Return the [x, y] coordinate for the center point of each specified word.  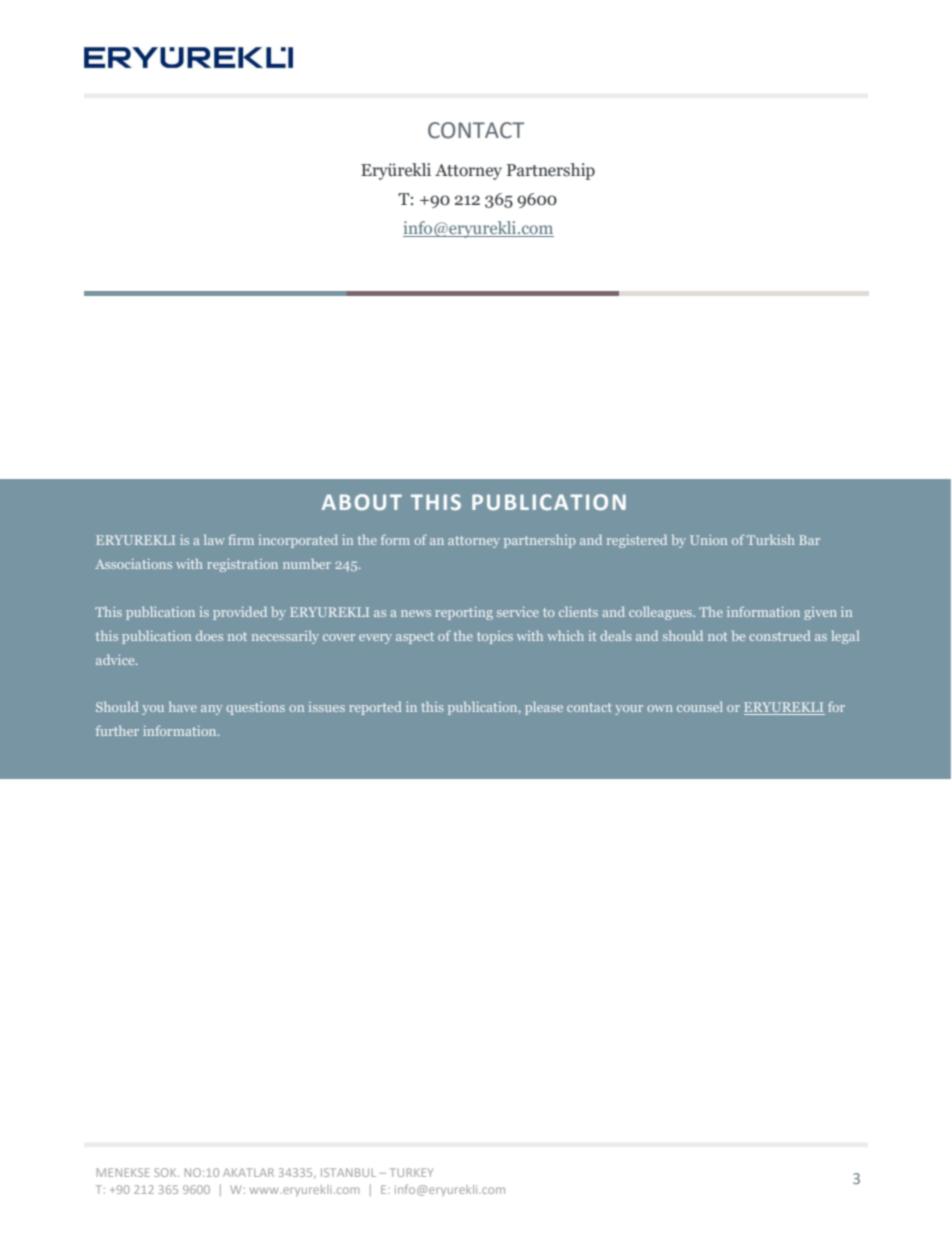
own [660, 708]
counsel [700, 707]
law [214, 540]
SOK [166, 1172]
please [544, 708]
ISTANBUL [348, 1172]
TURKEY [411, 1172]
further [117, 730]
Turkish [771, 540]
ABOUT [362, 502]
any [212, 710]
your [629, 710]
